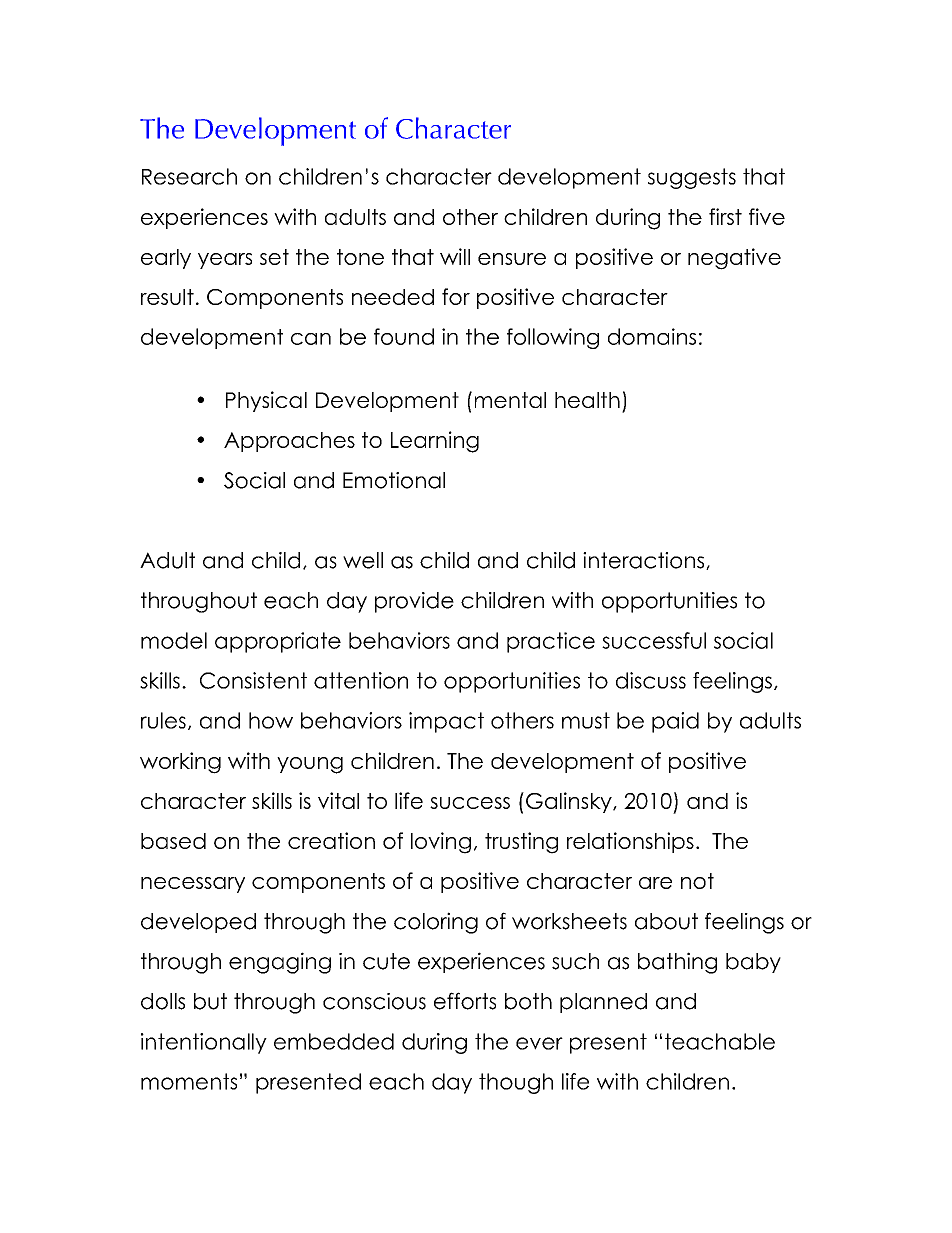 The image size is (952, 1233). I want to click on provide, so click(414, 602).
